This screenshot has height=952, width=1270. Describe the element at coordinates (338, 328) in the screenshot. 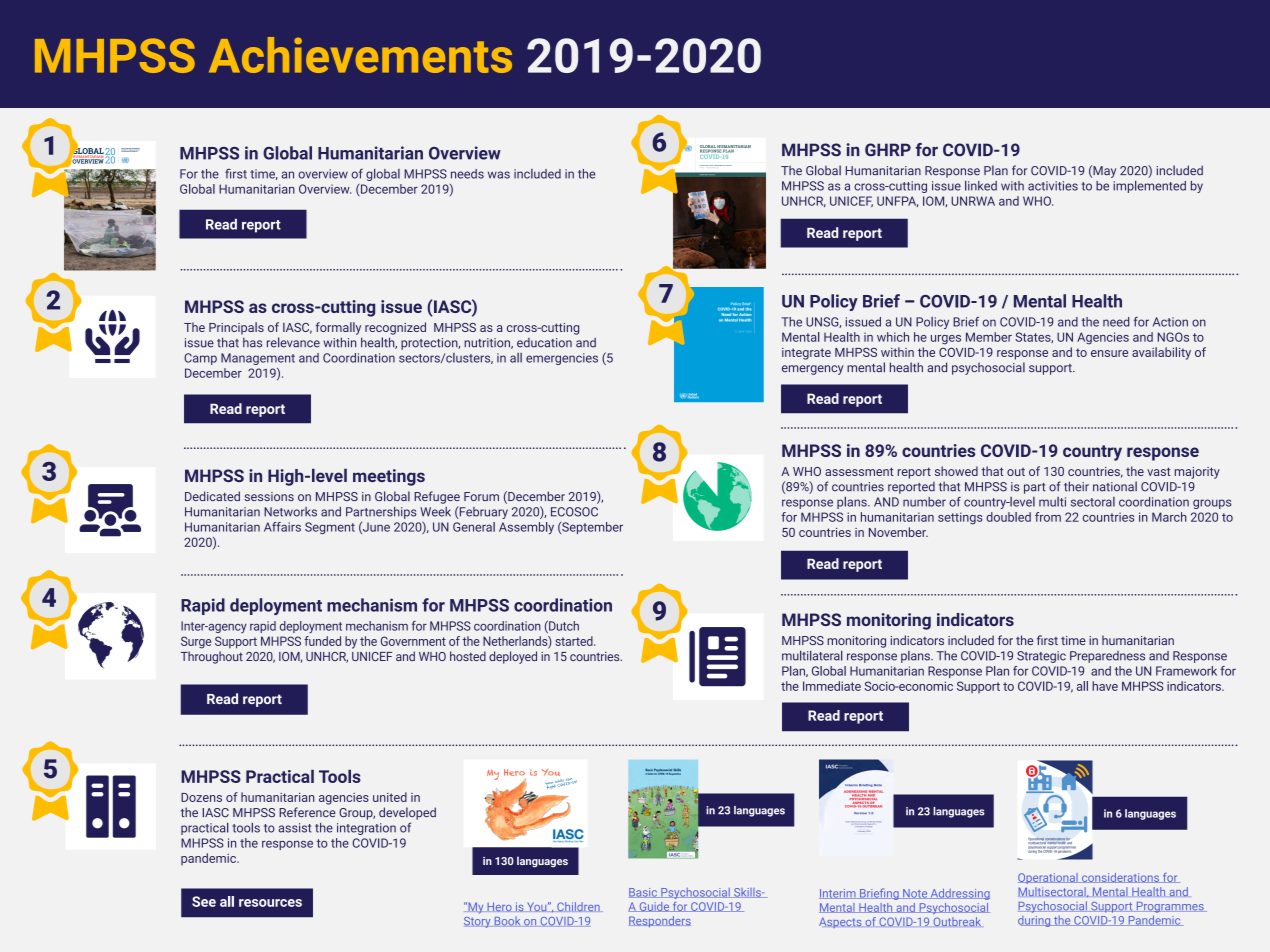

I see `formally` at that location.
